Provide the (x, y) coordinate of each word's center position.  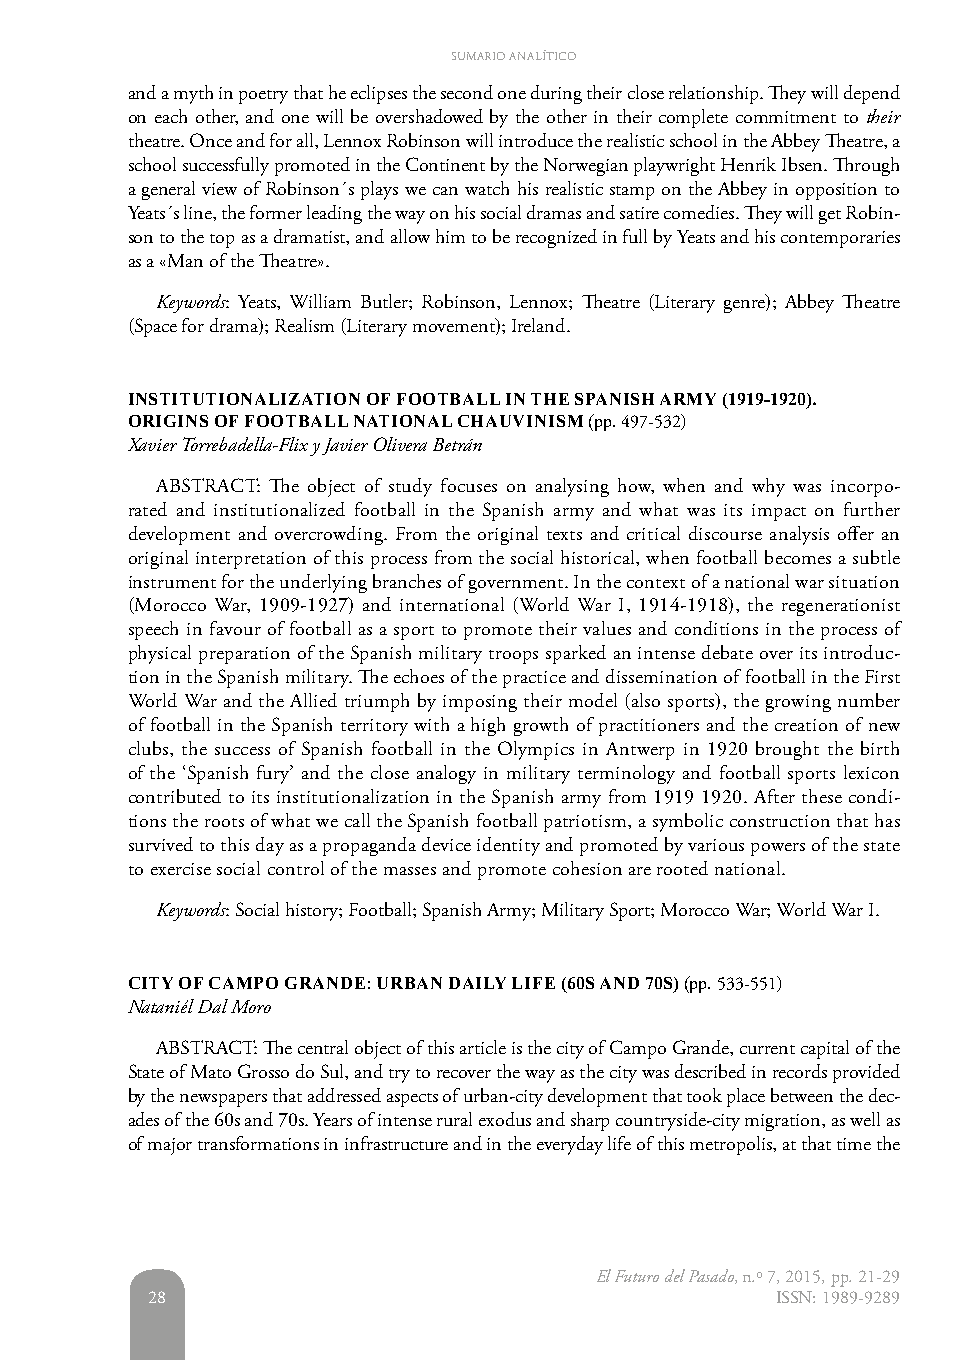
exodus (505, 1119)
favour (235, 628)
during (556, 94)
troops (513, 657)
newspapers (223, 1100)
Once (211, 140)
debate (727, 652)
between (802, 1095)
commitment (786, 117)
